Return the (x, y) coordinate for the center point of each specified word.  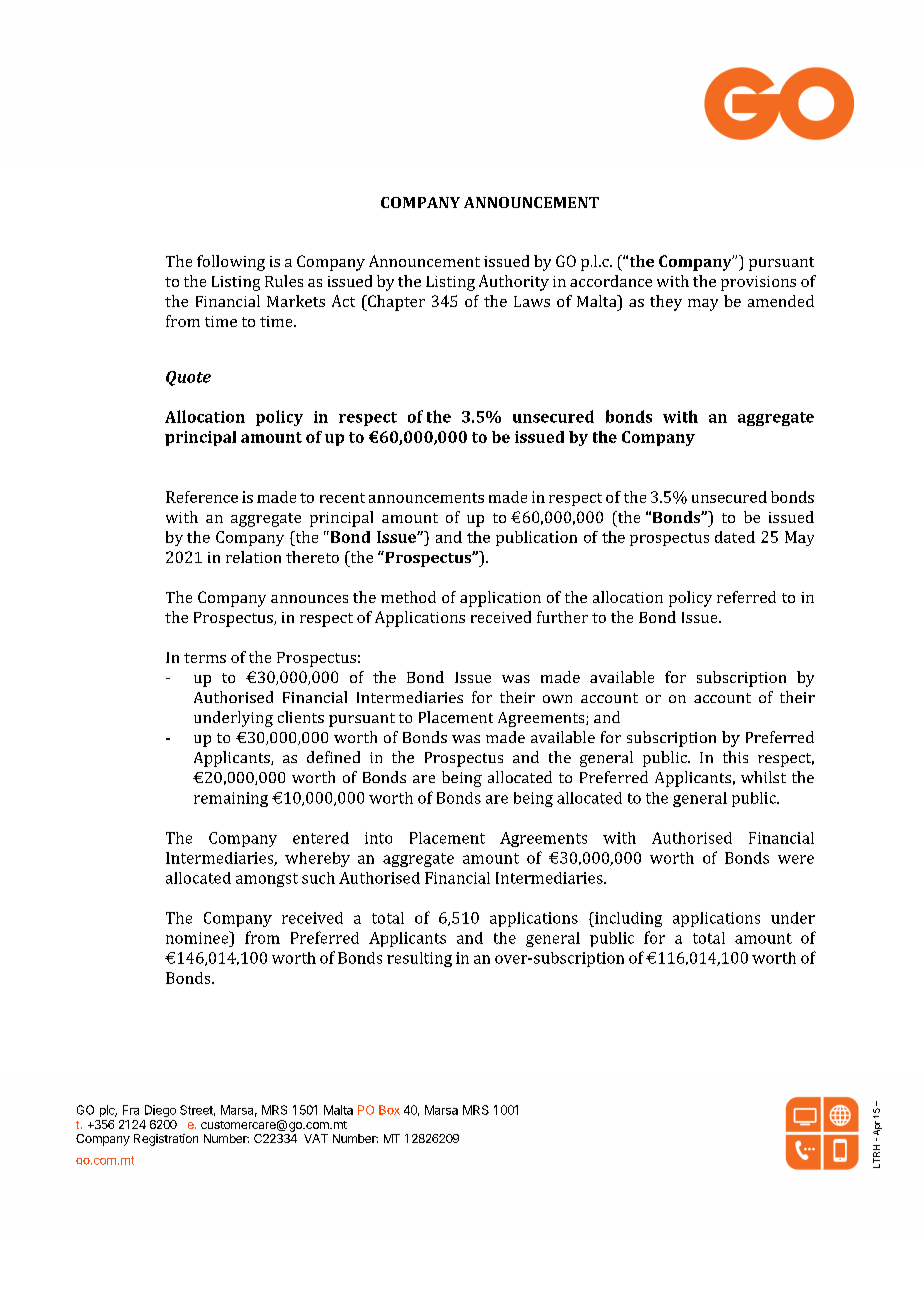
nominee (198, 937)
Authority (514, 283)
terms (205, 658)
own (557, 699)
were (796, 859)
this (735, 757)
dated (735, 537)
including (627, 919)
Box (389, 1110)
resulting (419, 959)
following (231, 263)
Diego (160, 1111)
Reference (202, 497)
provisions (758, 283)
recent (342, 498)
